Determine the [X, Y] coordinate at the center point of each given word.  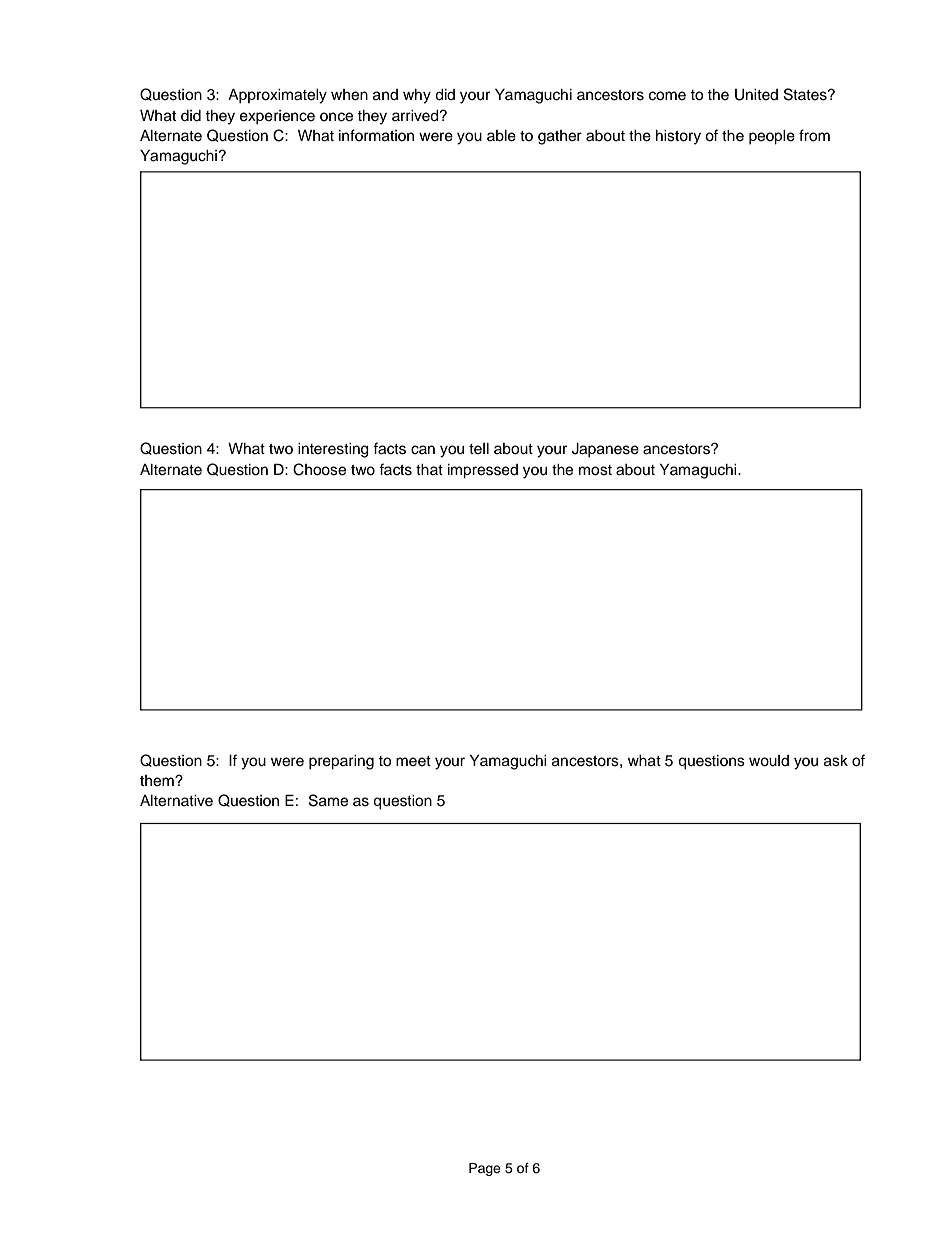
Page [485, 1169]
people [772, 137]
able [501, 136]
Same [328, 800]
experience [277, 117]
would [769, 761]
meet [413, 761]
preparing [341, 762]
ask [836, 761]
